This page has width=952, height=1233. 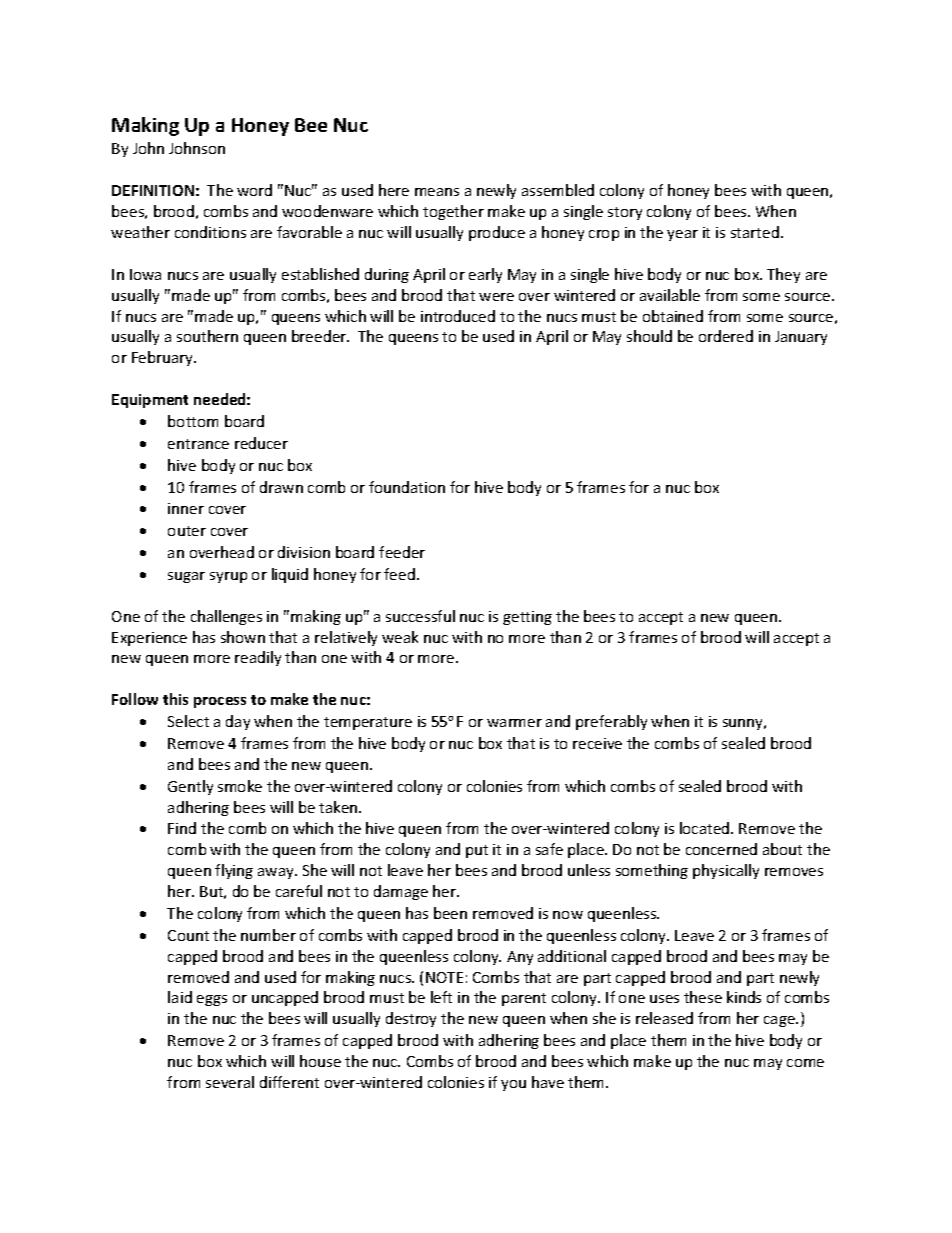 What do you see at coordinates (210, 232) in the page?
I see `conditions` at bounding box center [210, 232].
